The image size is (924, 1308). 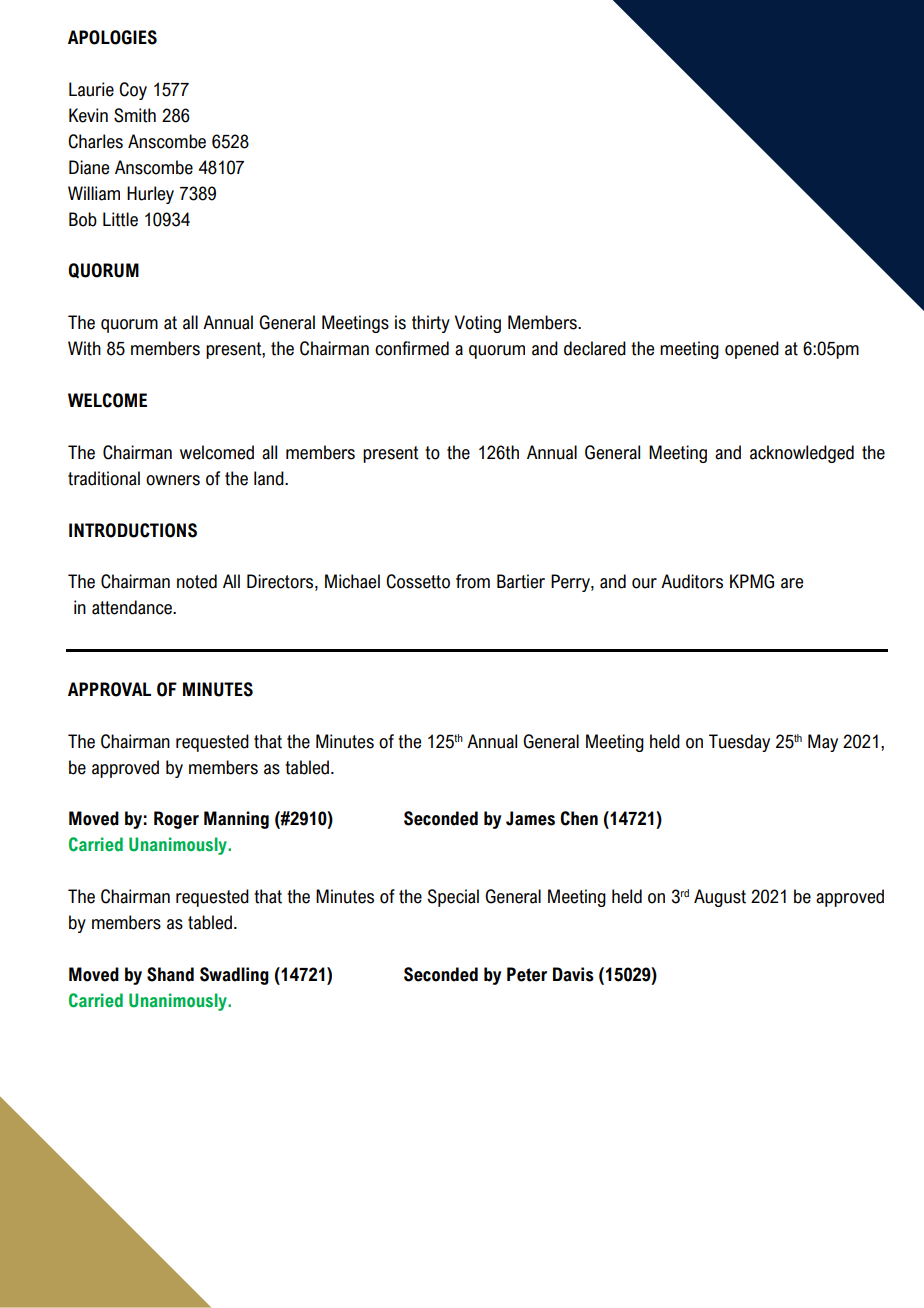 I want to click on from, so click(x=473, y=581).
